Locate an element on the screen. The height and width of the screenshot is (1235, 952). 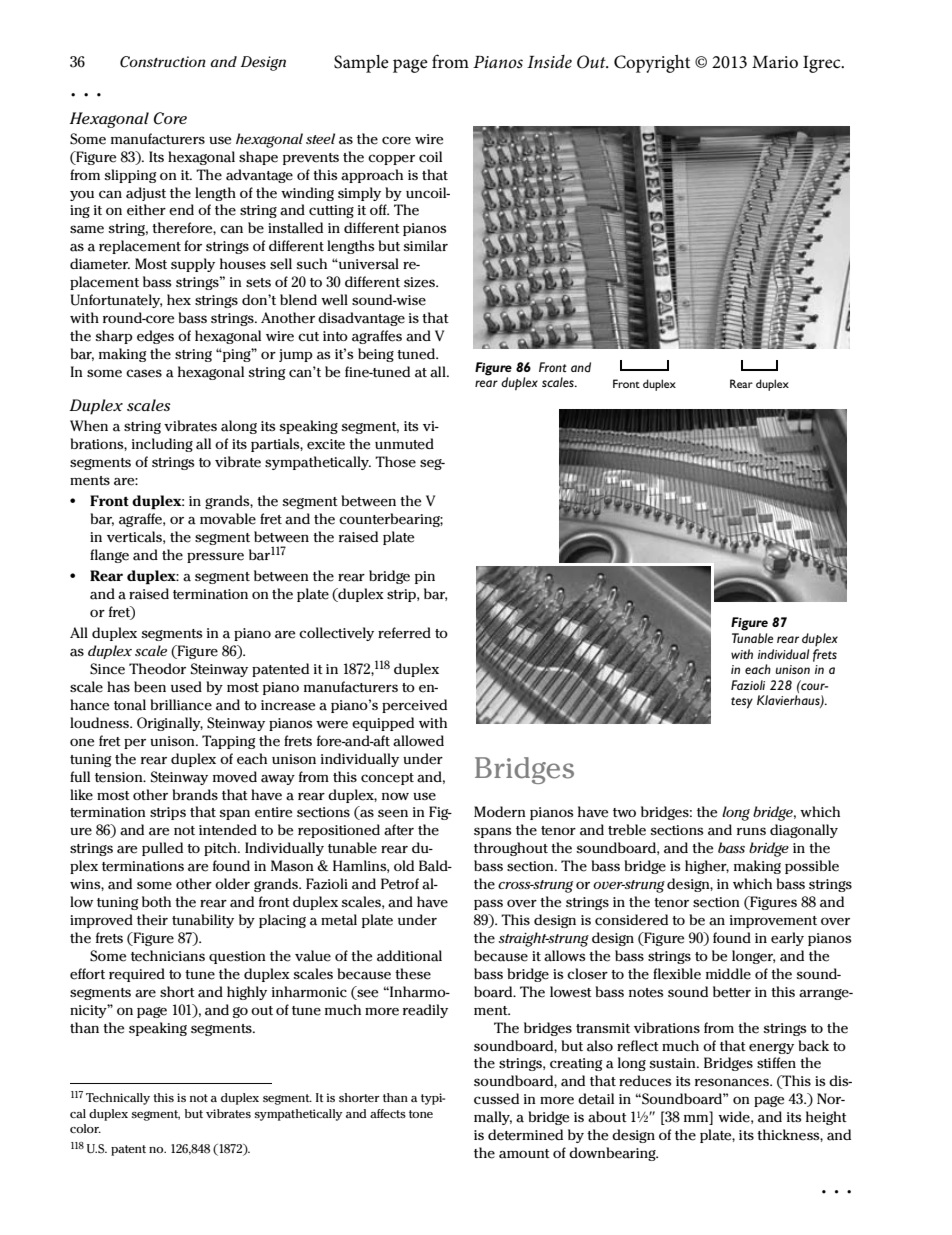
Construction is located at coordinates (163, 62).
